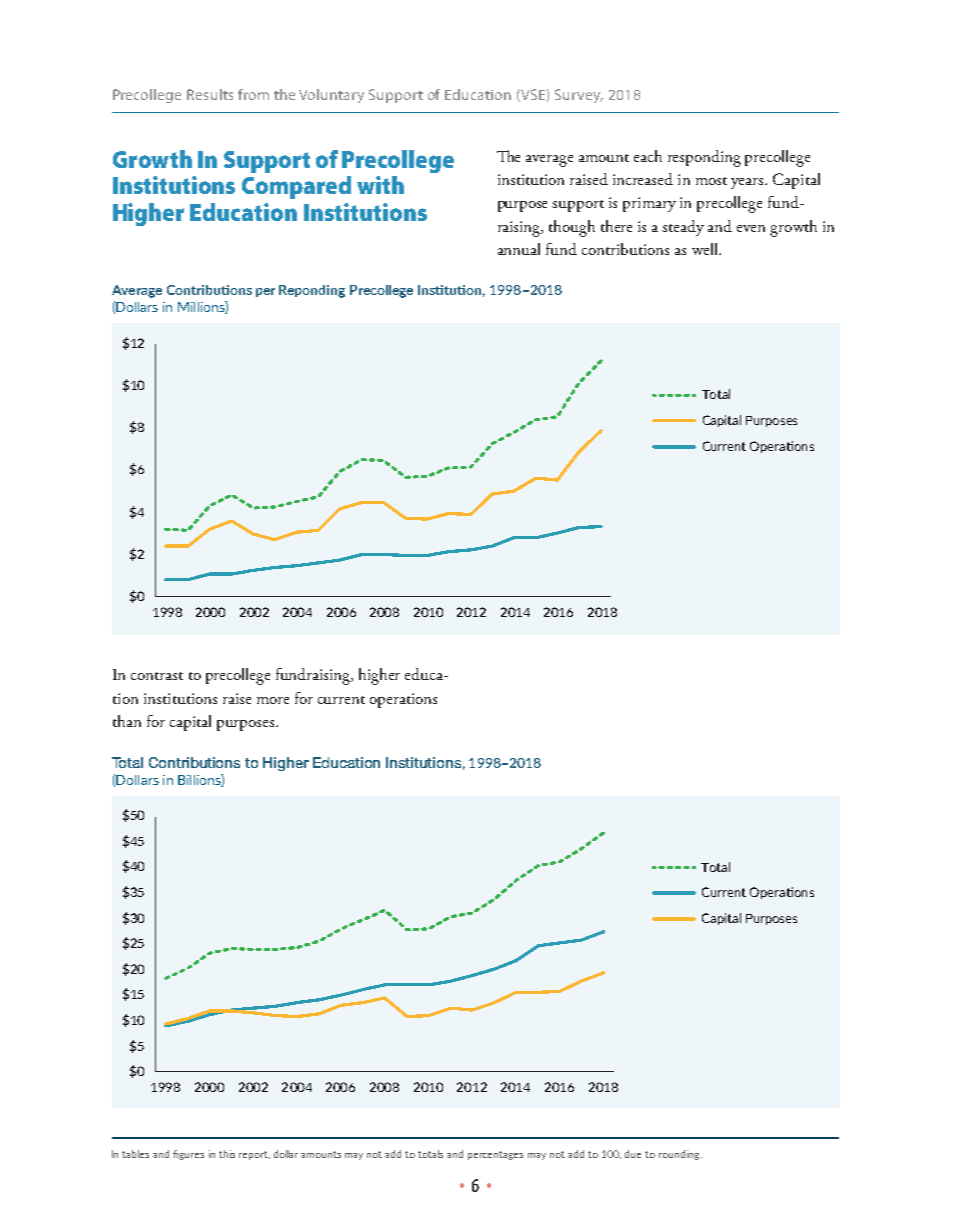 The height and width of the screenshot is (1232, 957). Describe the element at coordinates (648, 156) in the screenshot. I see `each` at that location.
